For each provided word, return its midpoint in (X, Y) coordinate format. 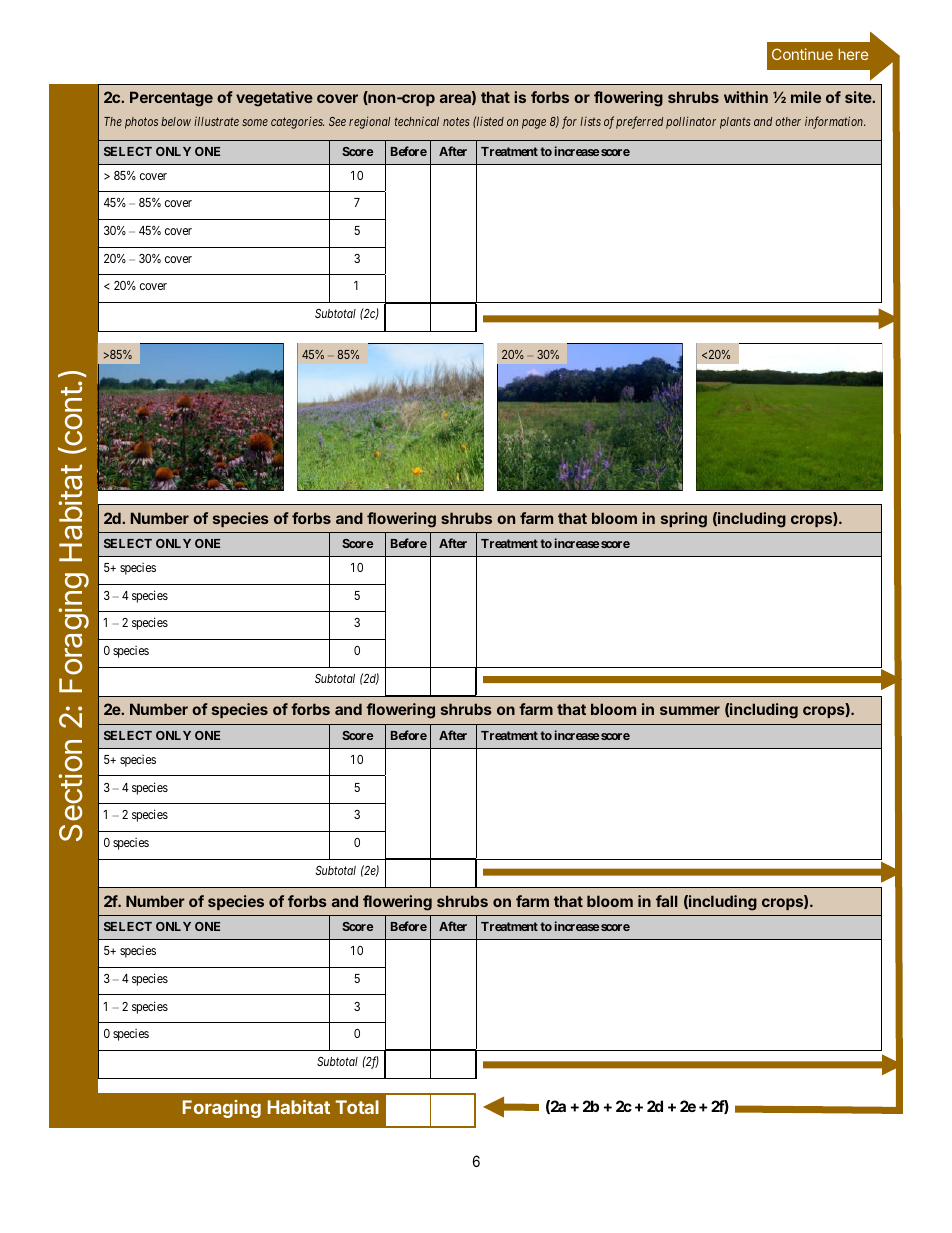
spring (684, 520)
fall (666, 901)
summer (690, 710)
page (534, 124)
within (746, 97)
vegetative (274, 99)
